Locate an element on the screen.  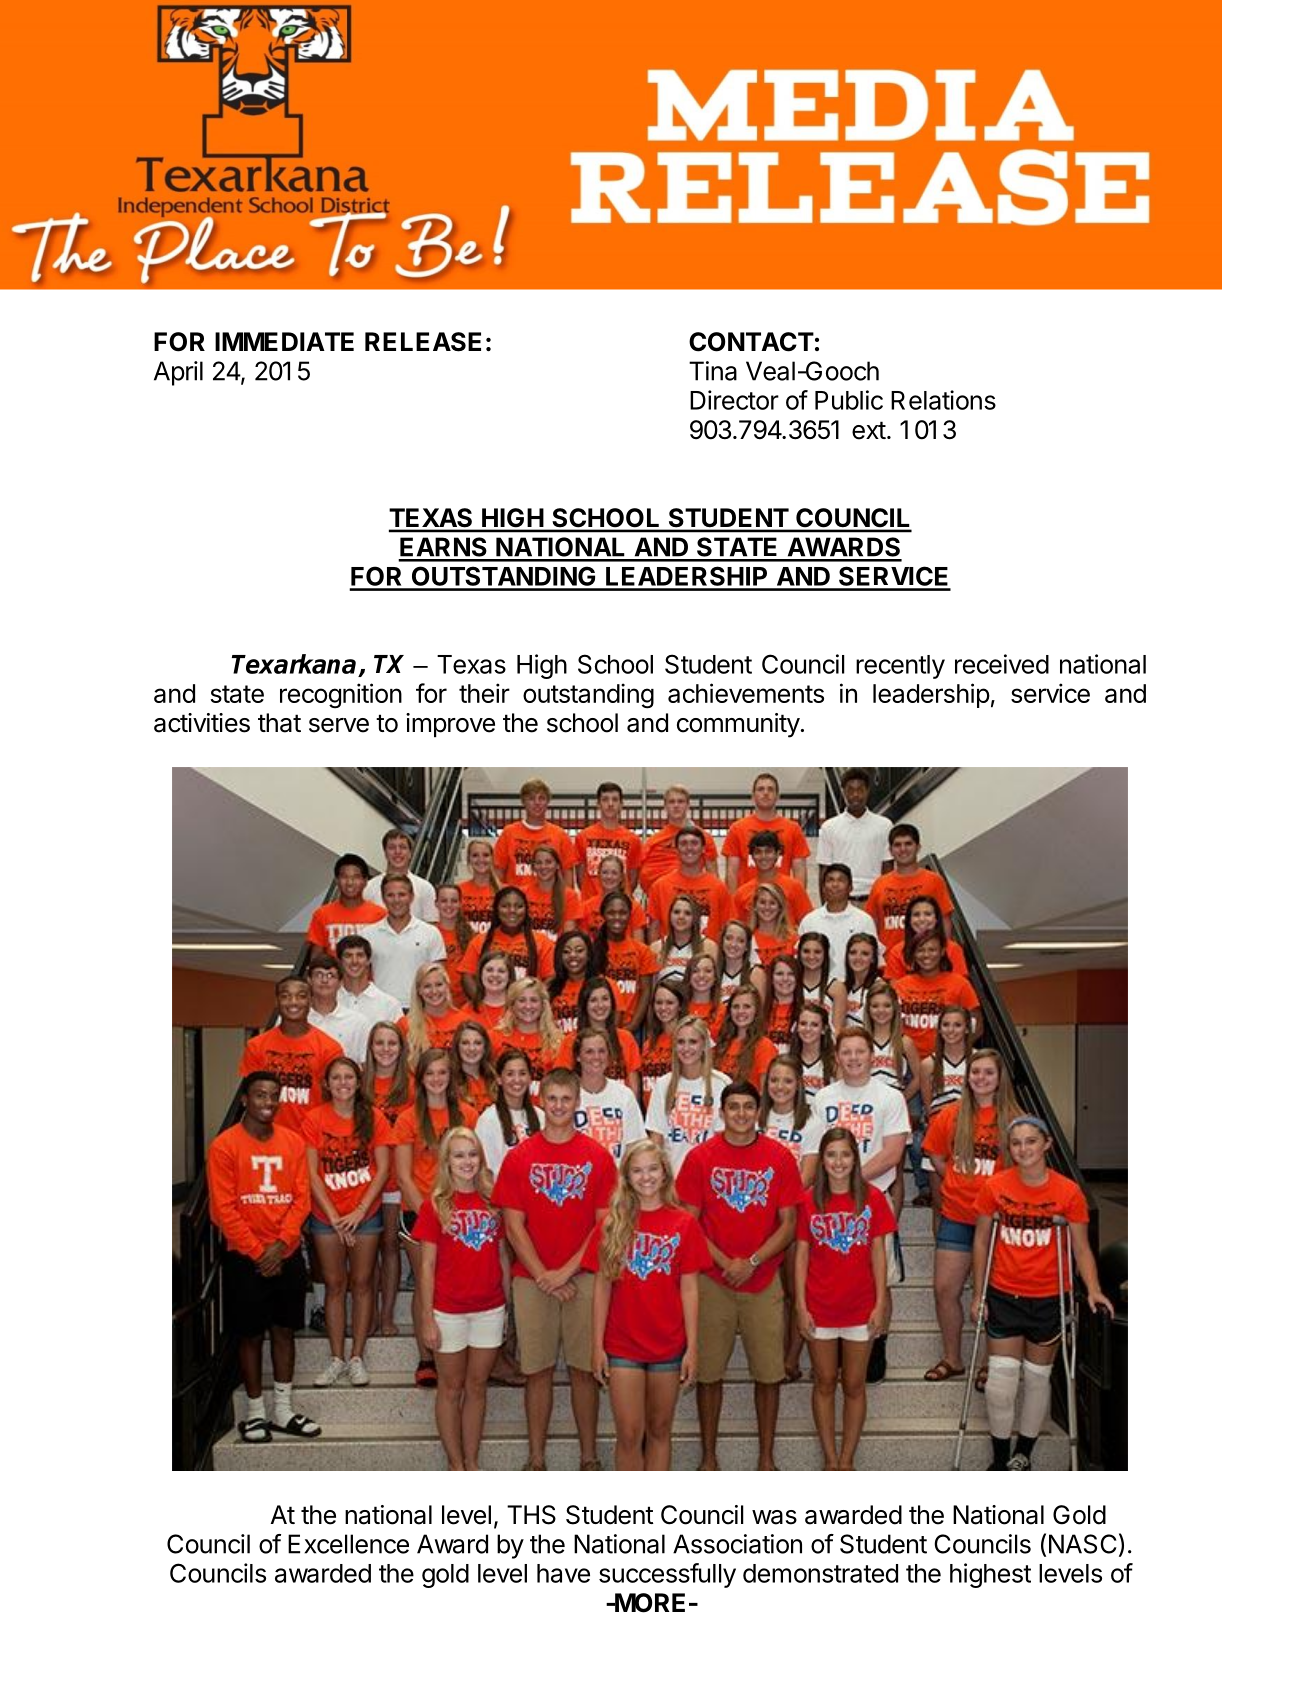
was is located at coordinates (774, 1517).
